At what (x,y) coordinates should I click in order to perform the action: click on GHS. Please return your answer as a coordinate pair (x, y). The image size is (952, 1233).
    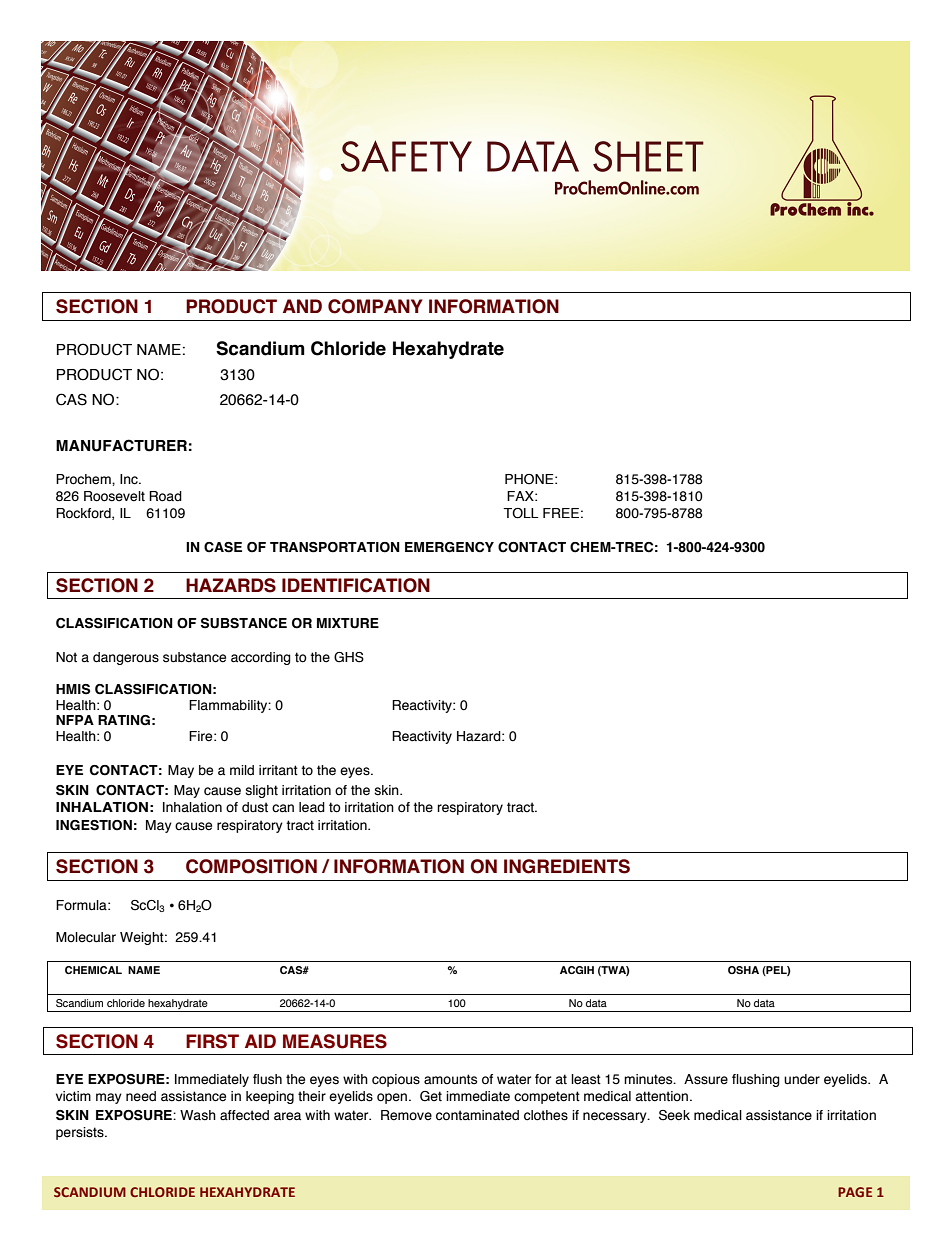
    Looking at the image, I should click on (349, 657).
